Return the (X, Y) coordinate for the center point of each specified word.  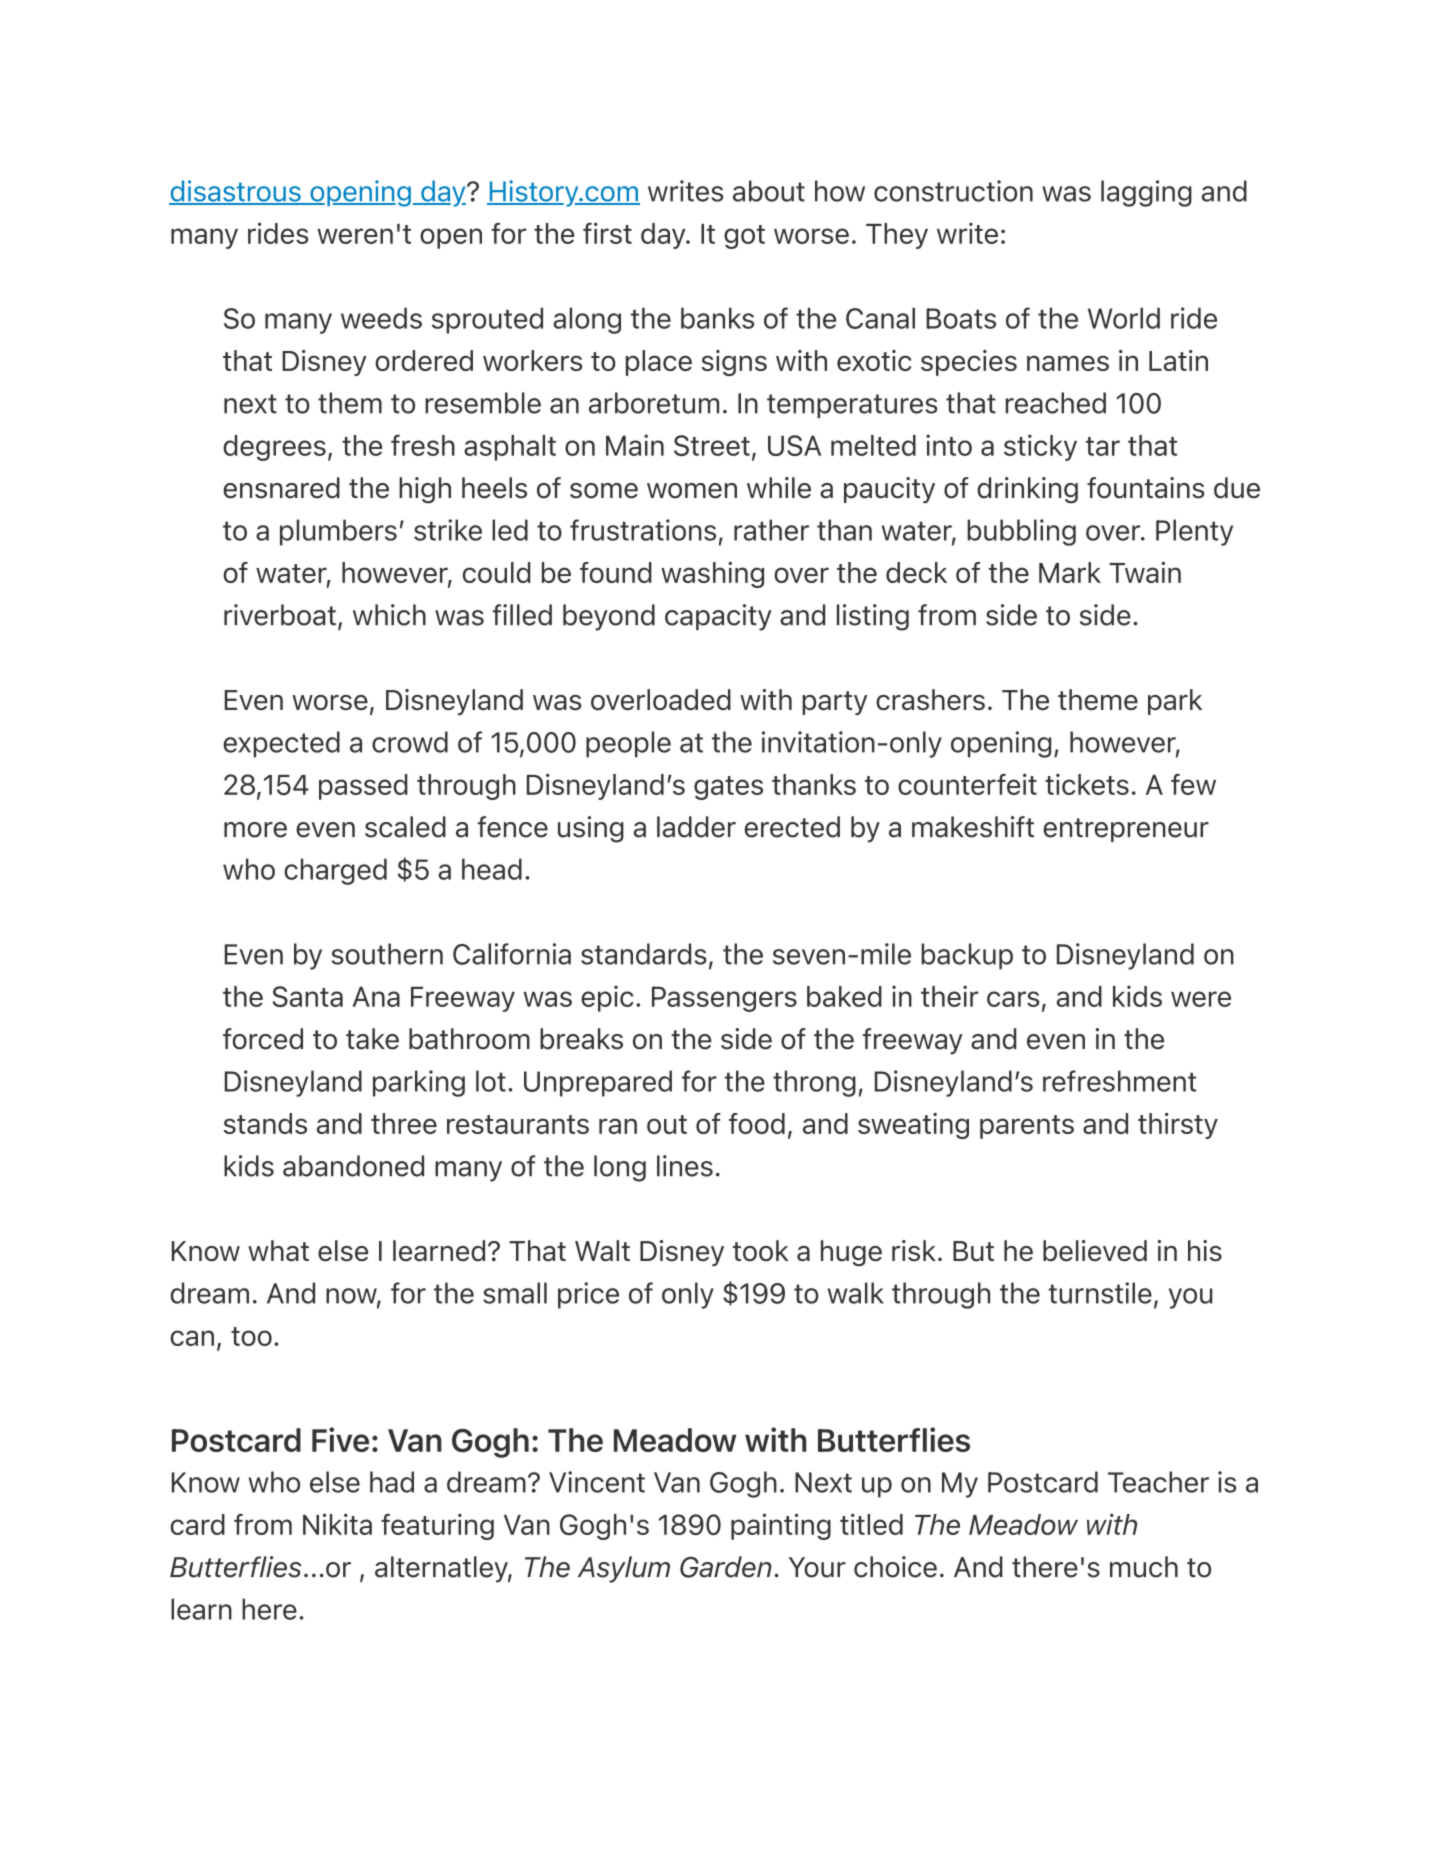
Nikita (337, 1524)
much (1144, 1567)
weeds (381, 318)
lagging (1146, 193)
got (744, 237)
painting (781, 1526)
